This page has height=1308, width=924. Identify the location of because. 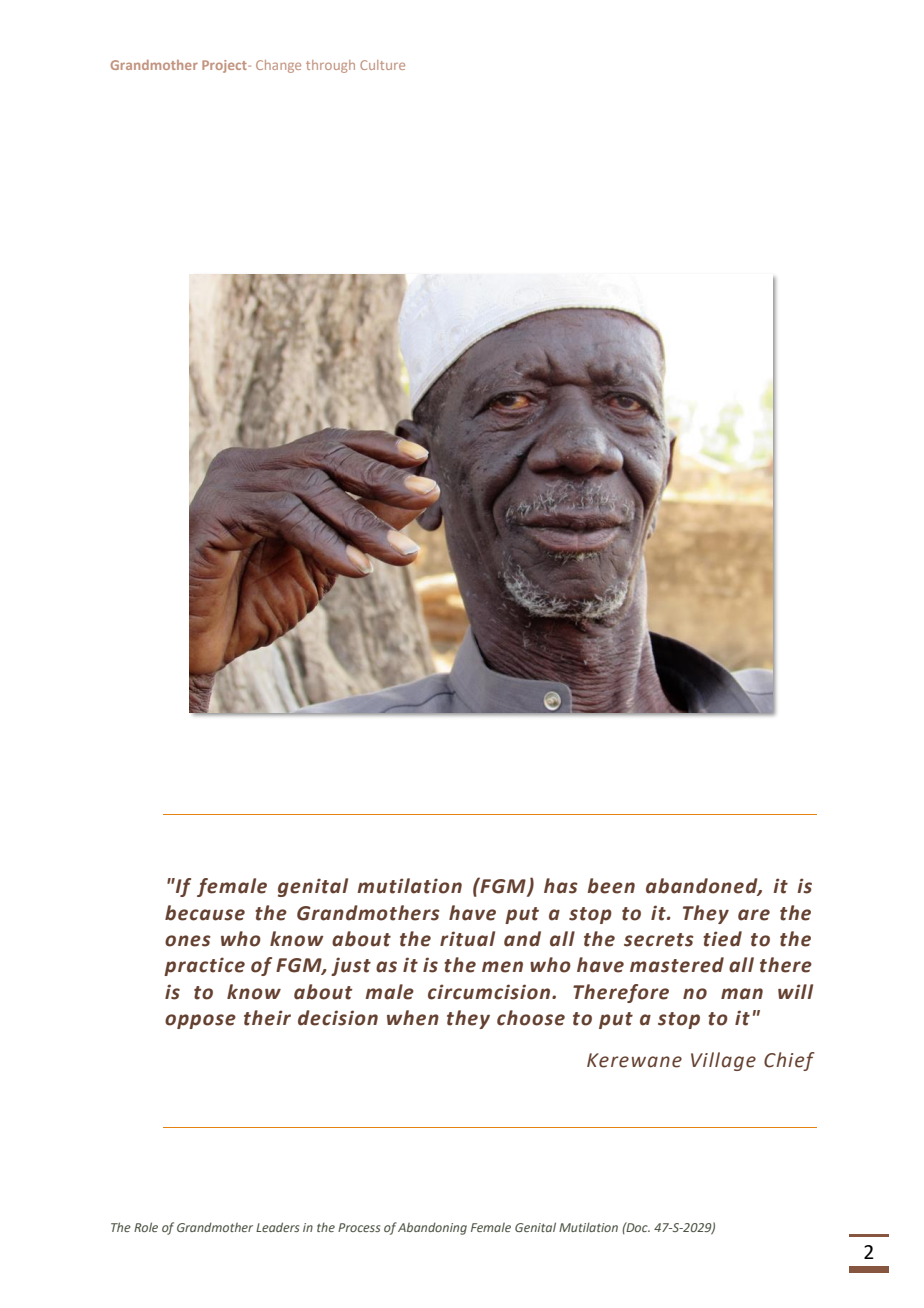
(205, 913).
